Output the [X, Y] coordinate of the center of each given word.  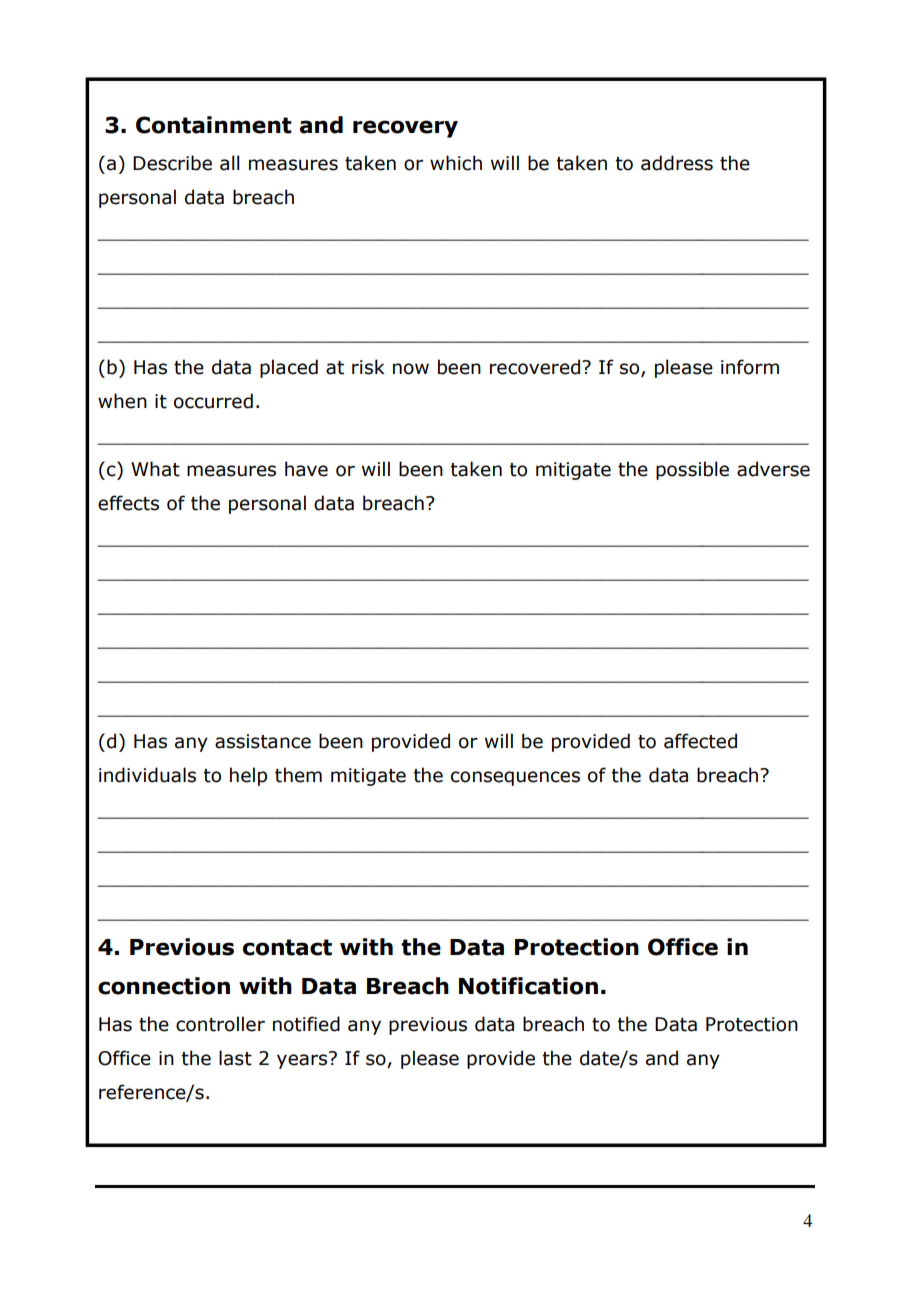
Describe [172, 163]
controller [220, 1024]
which [456, 163]
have [306, 469]
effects [128, 503]
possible [692, 470]
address [677, 163]
